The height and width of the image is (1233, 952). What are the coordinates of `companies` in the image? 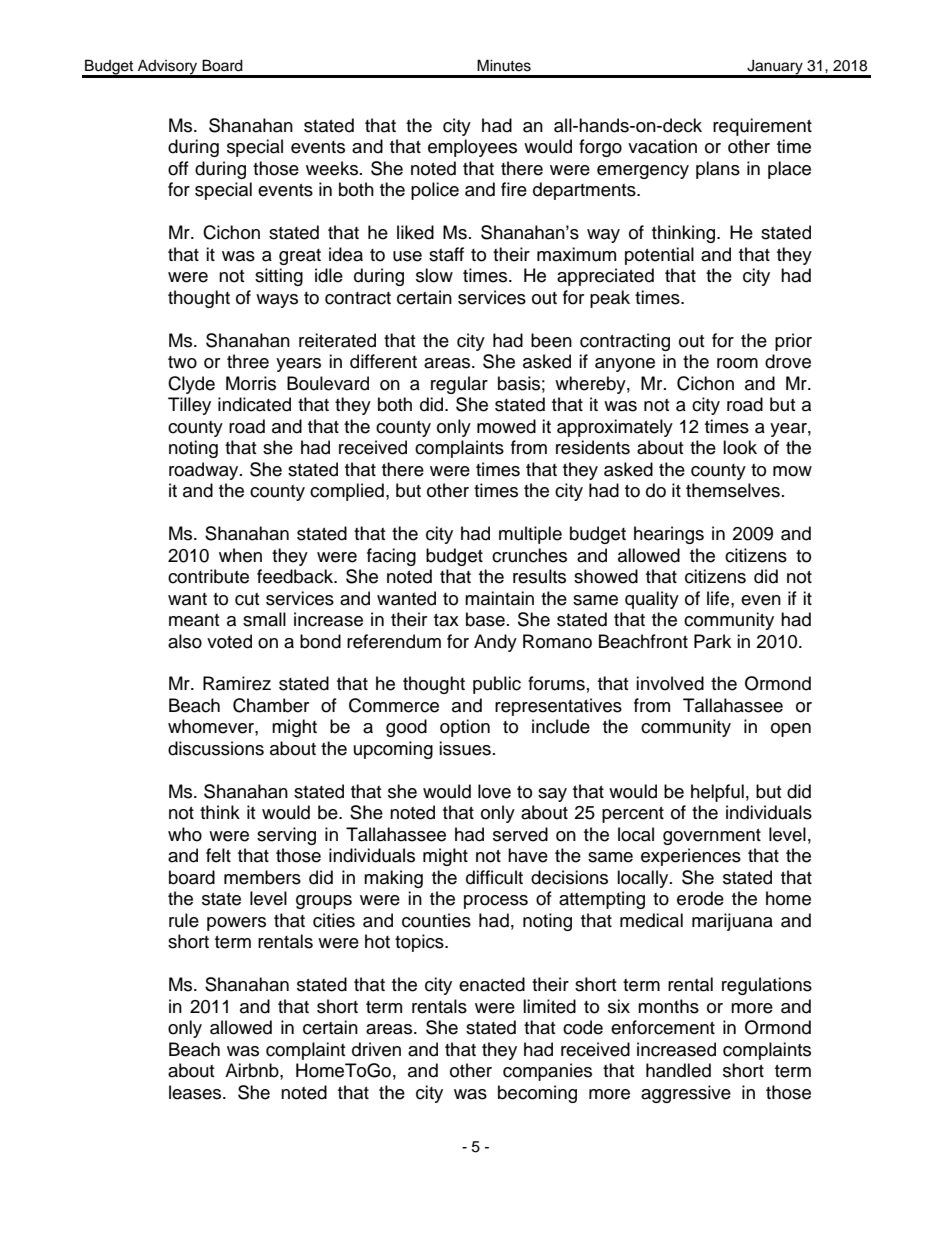 It's located at (547, 1072).
